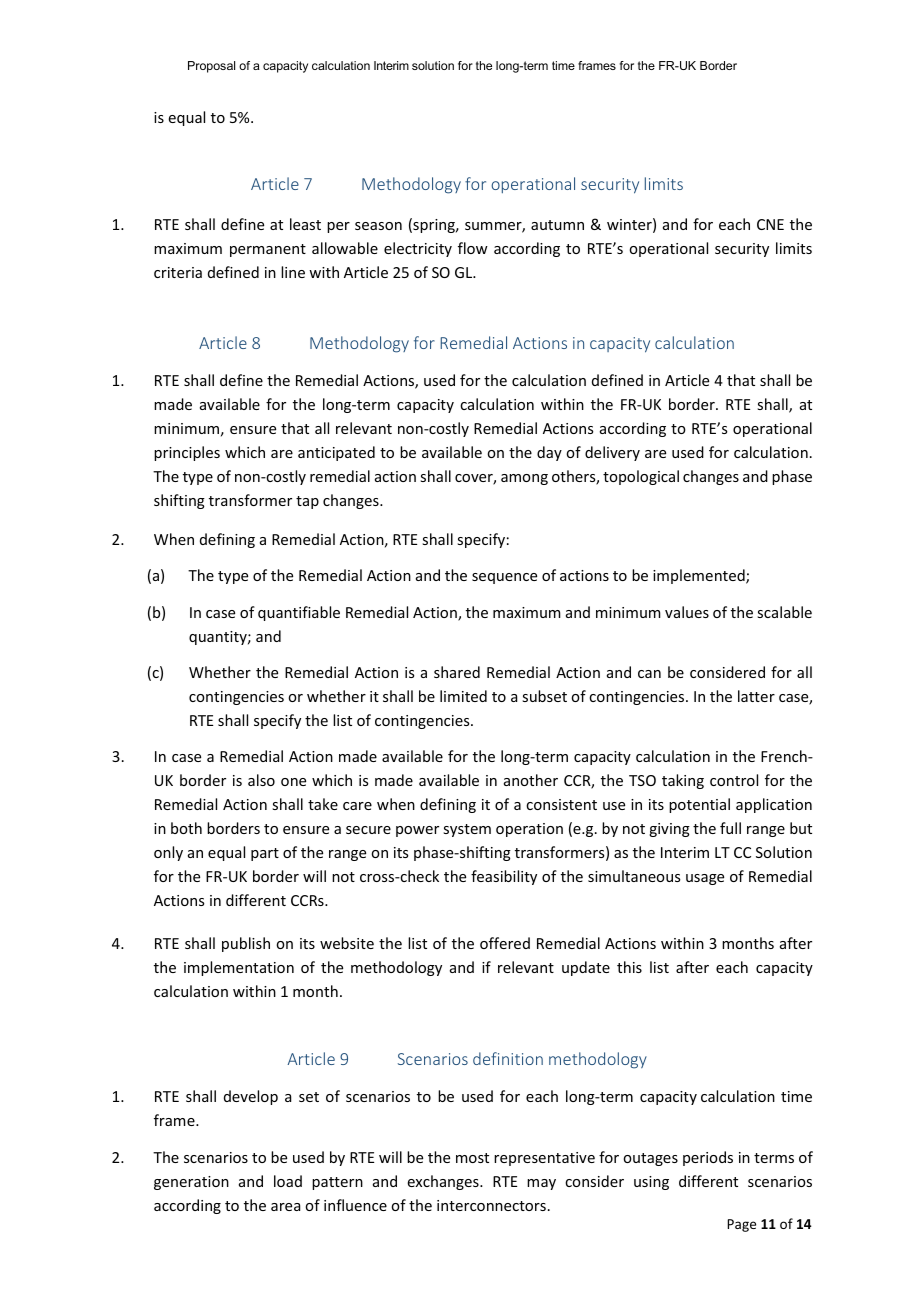  What do you see at coordinates (612, 453) in the document?
I see `delivery` at bounding box center [612, 453].
